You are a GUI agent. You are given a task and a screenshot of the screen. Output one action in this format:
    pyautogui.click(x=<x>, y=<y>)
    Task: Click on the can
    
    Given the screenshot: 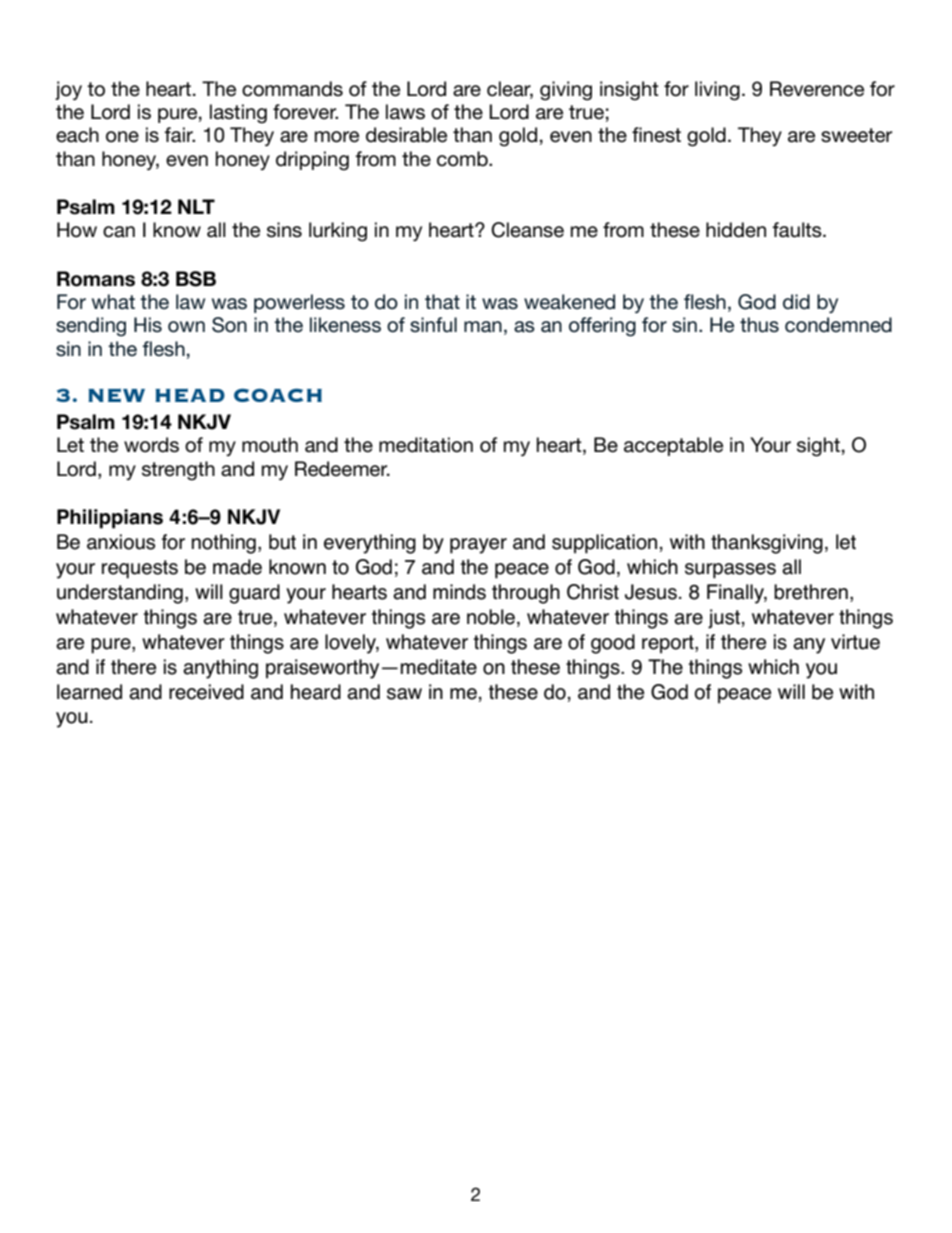 What is the action you would take?
    pyautogui.click(x=119, y=232)
